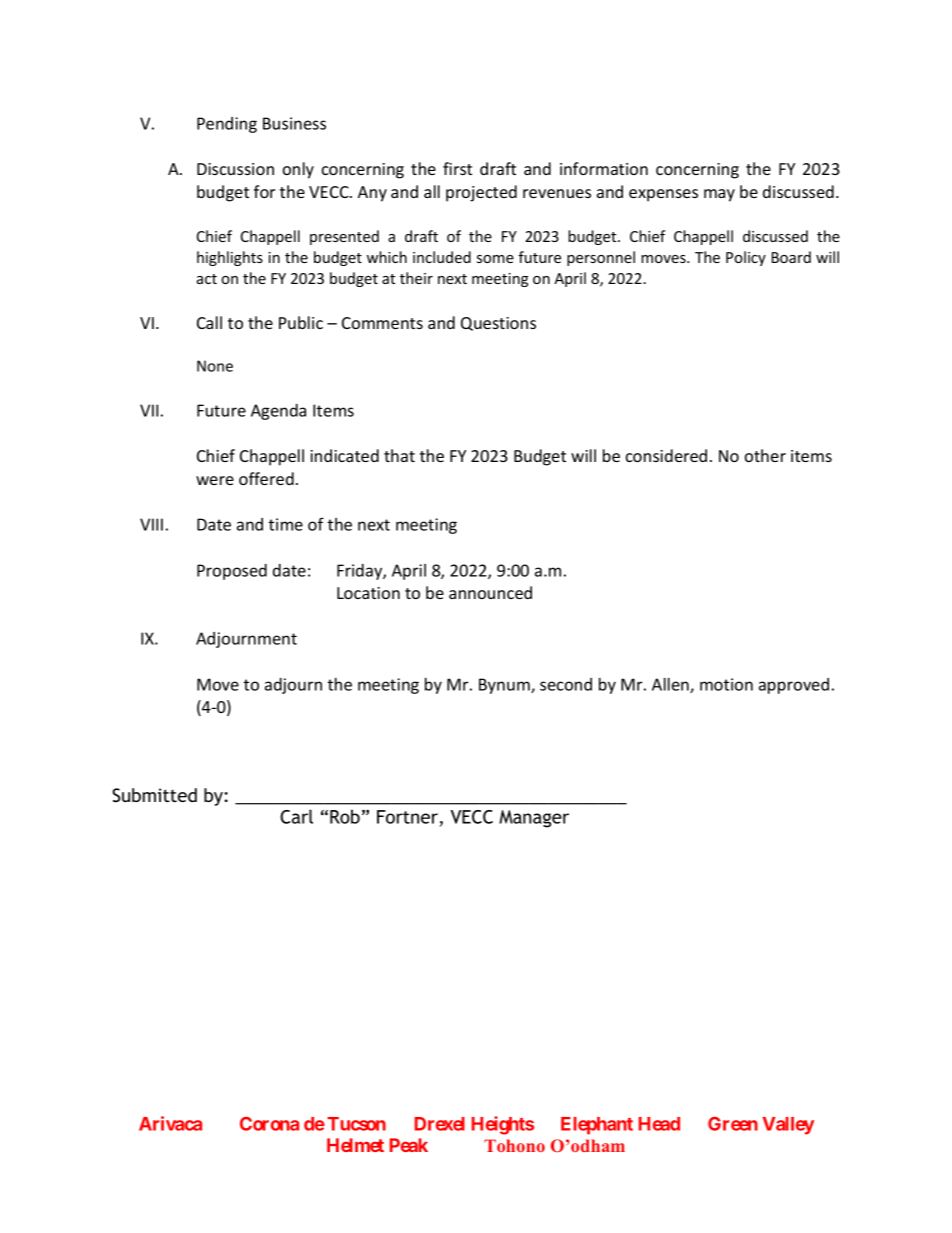 The height and width of the screenshot is (1233, 952). I want to click on Discussion, so click(235, 169).
